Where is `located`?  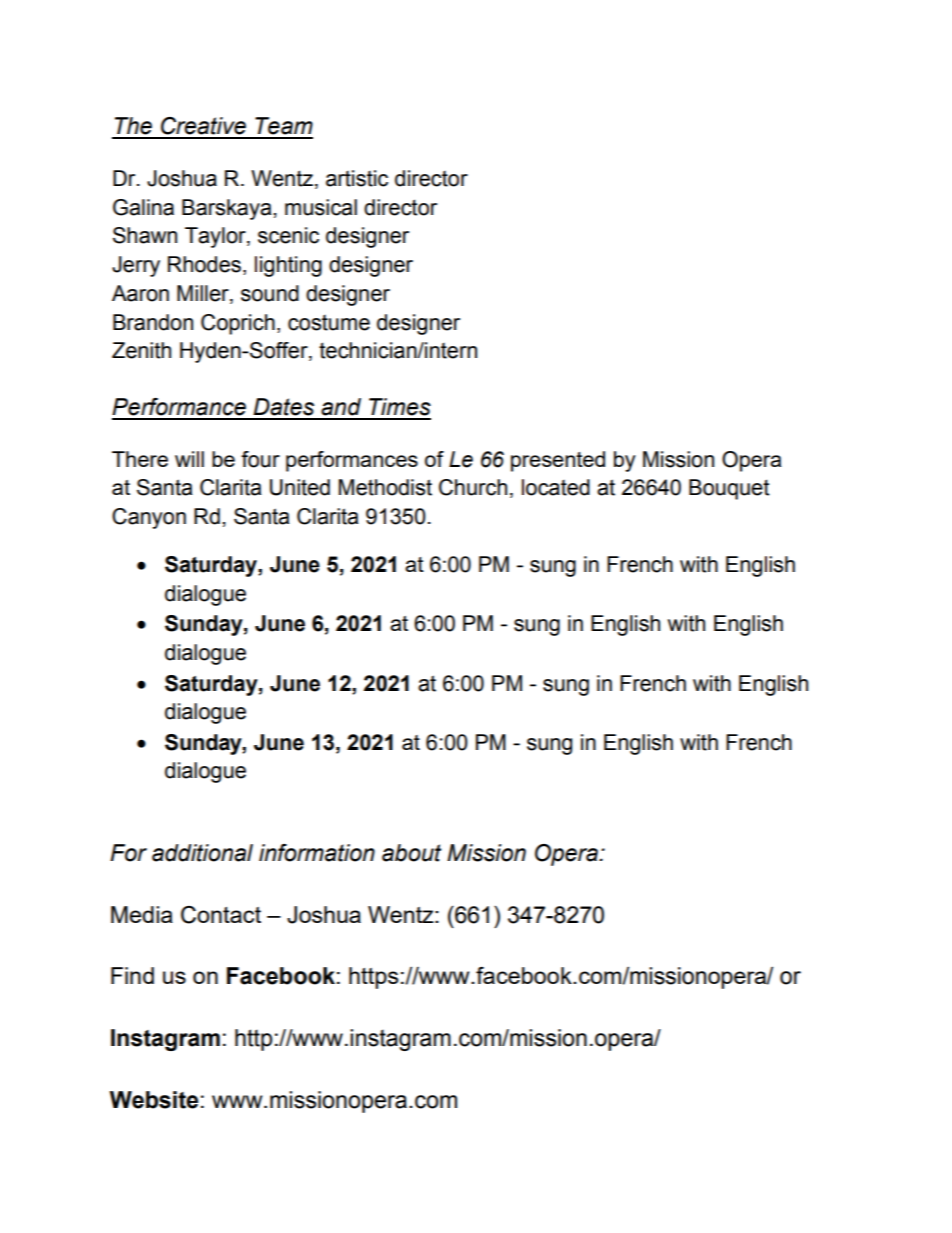 located is located at coordinates (556, 487).
